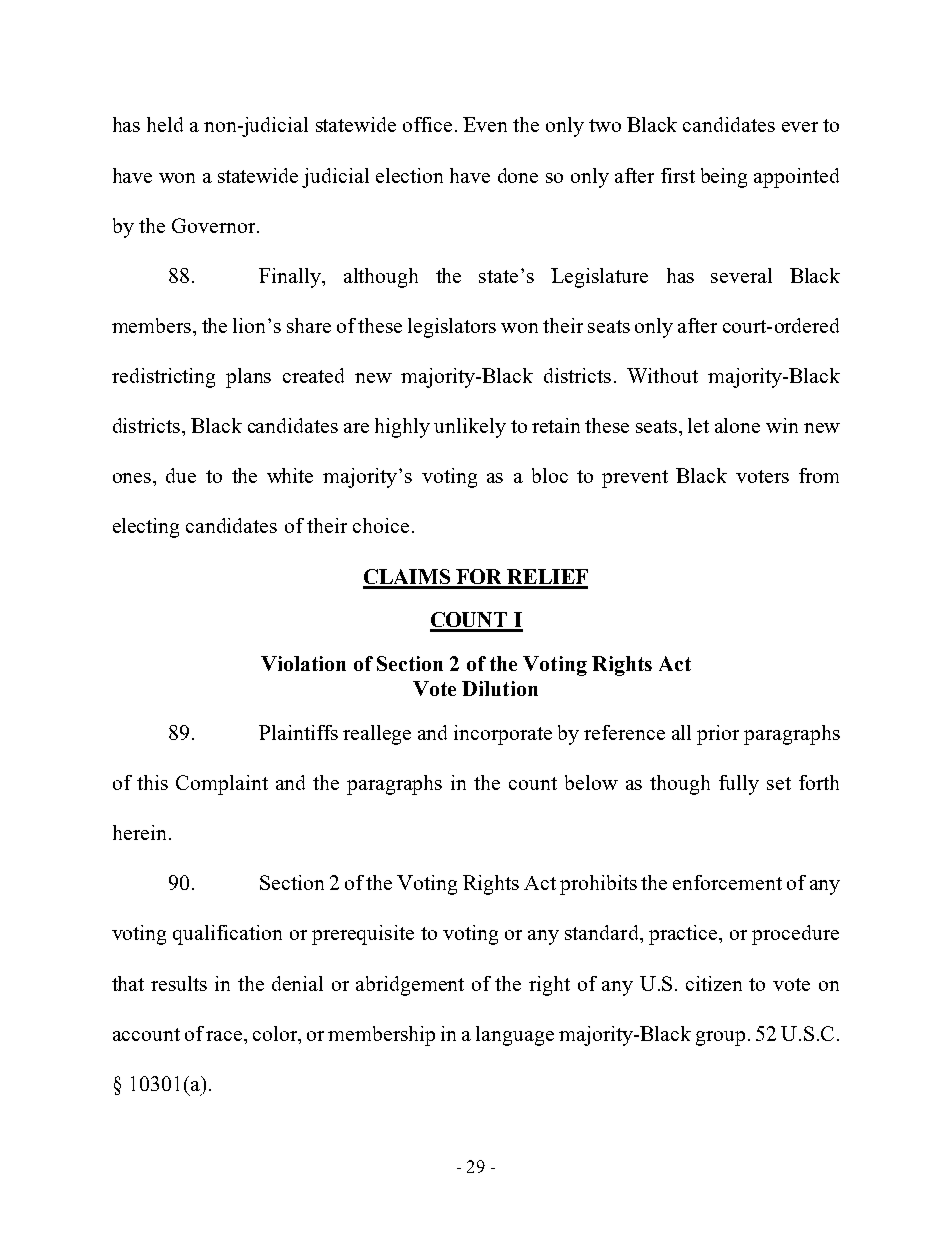 This screenshot has height=1233, width=952. Describe the element at coordinates (515, 1036) in the screenshot. I see `language` at that location.
